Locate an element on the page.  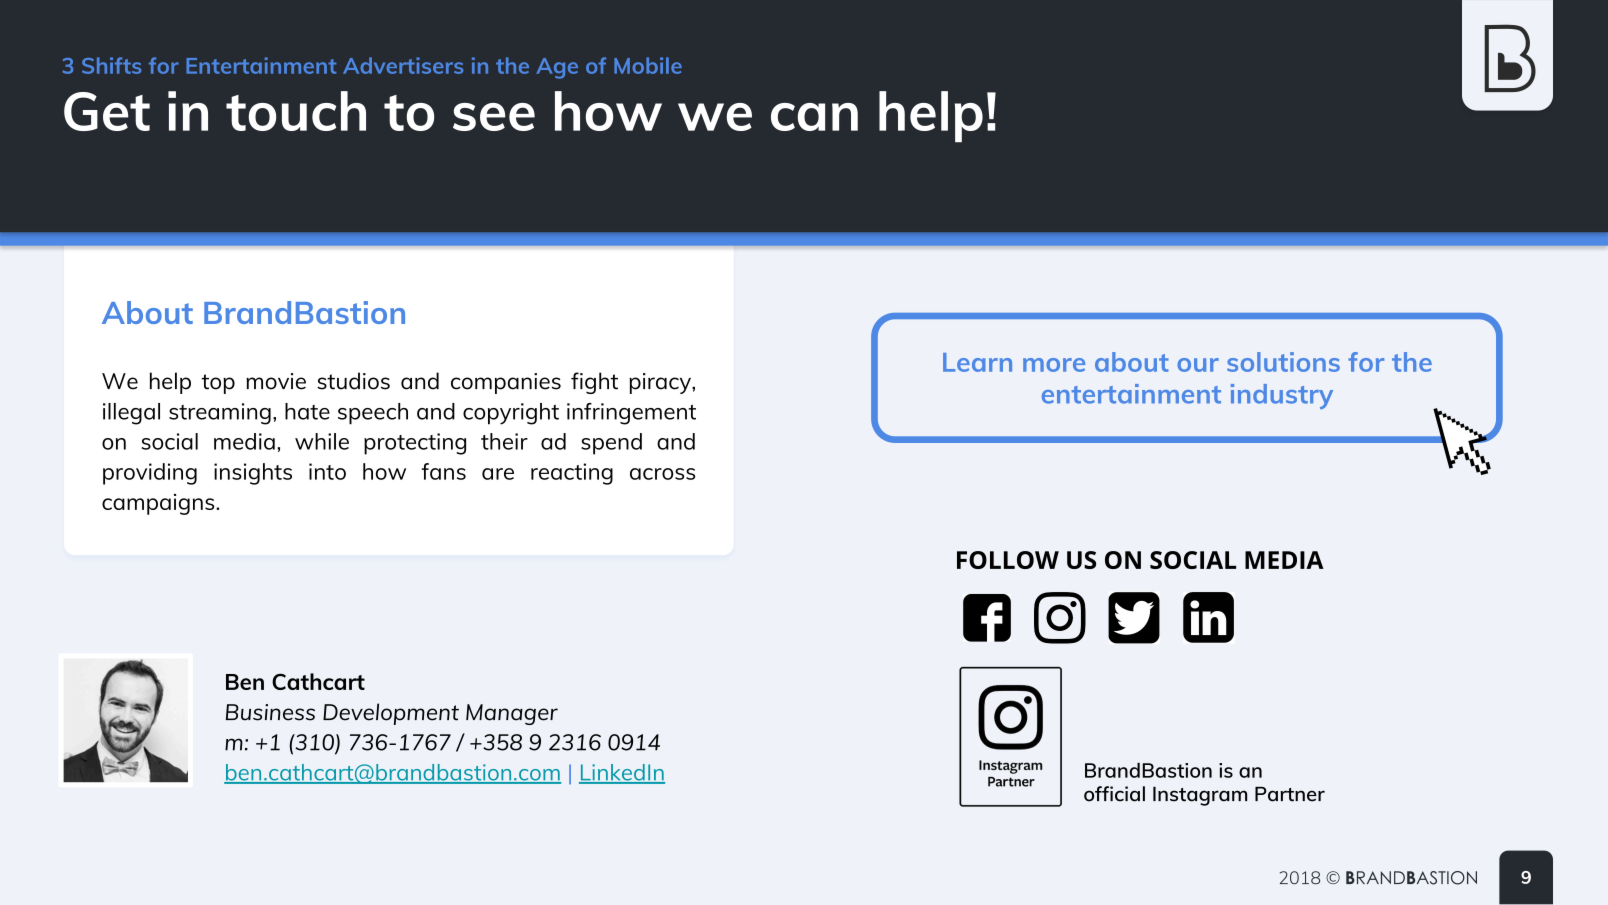
official is located at coordinates (1114, 794).
